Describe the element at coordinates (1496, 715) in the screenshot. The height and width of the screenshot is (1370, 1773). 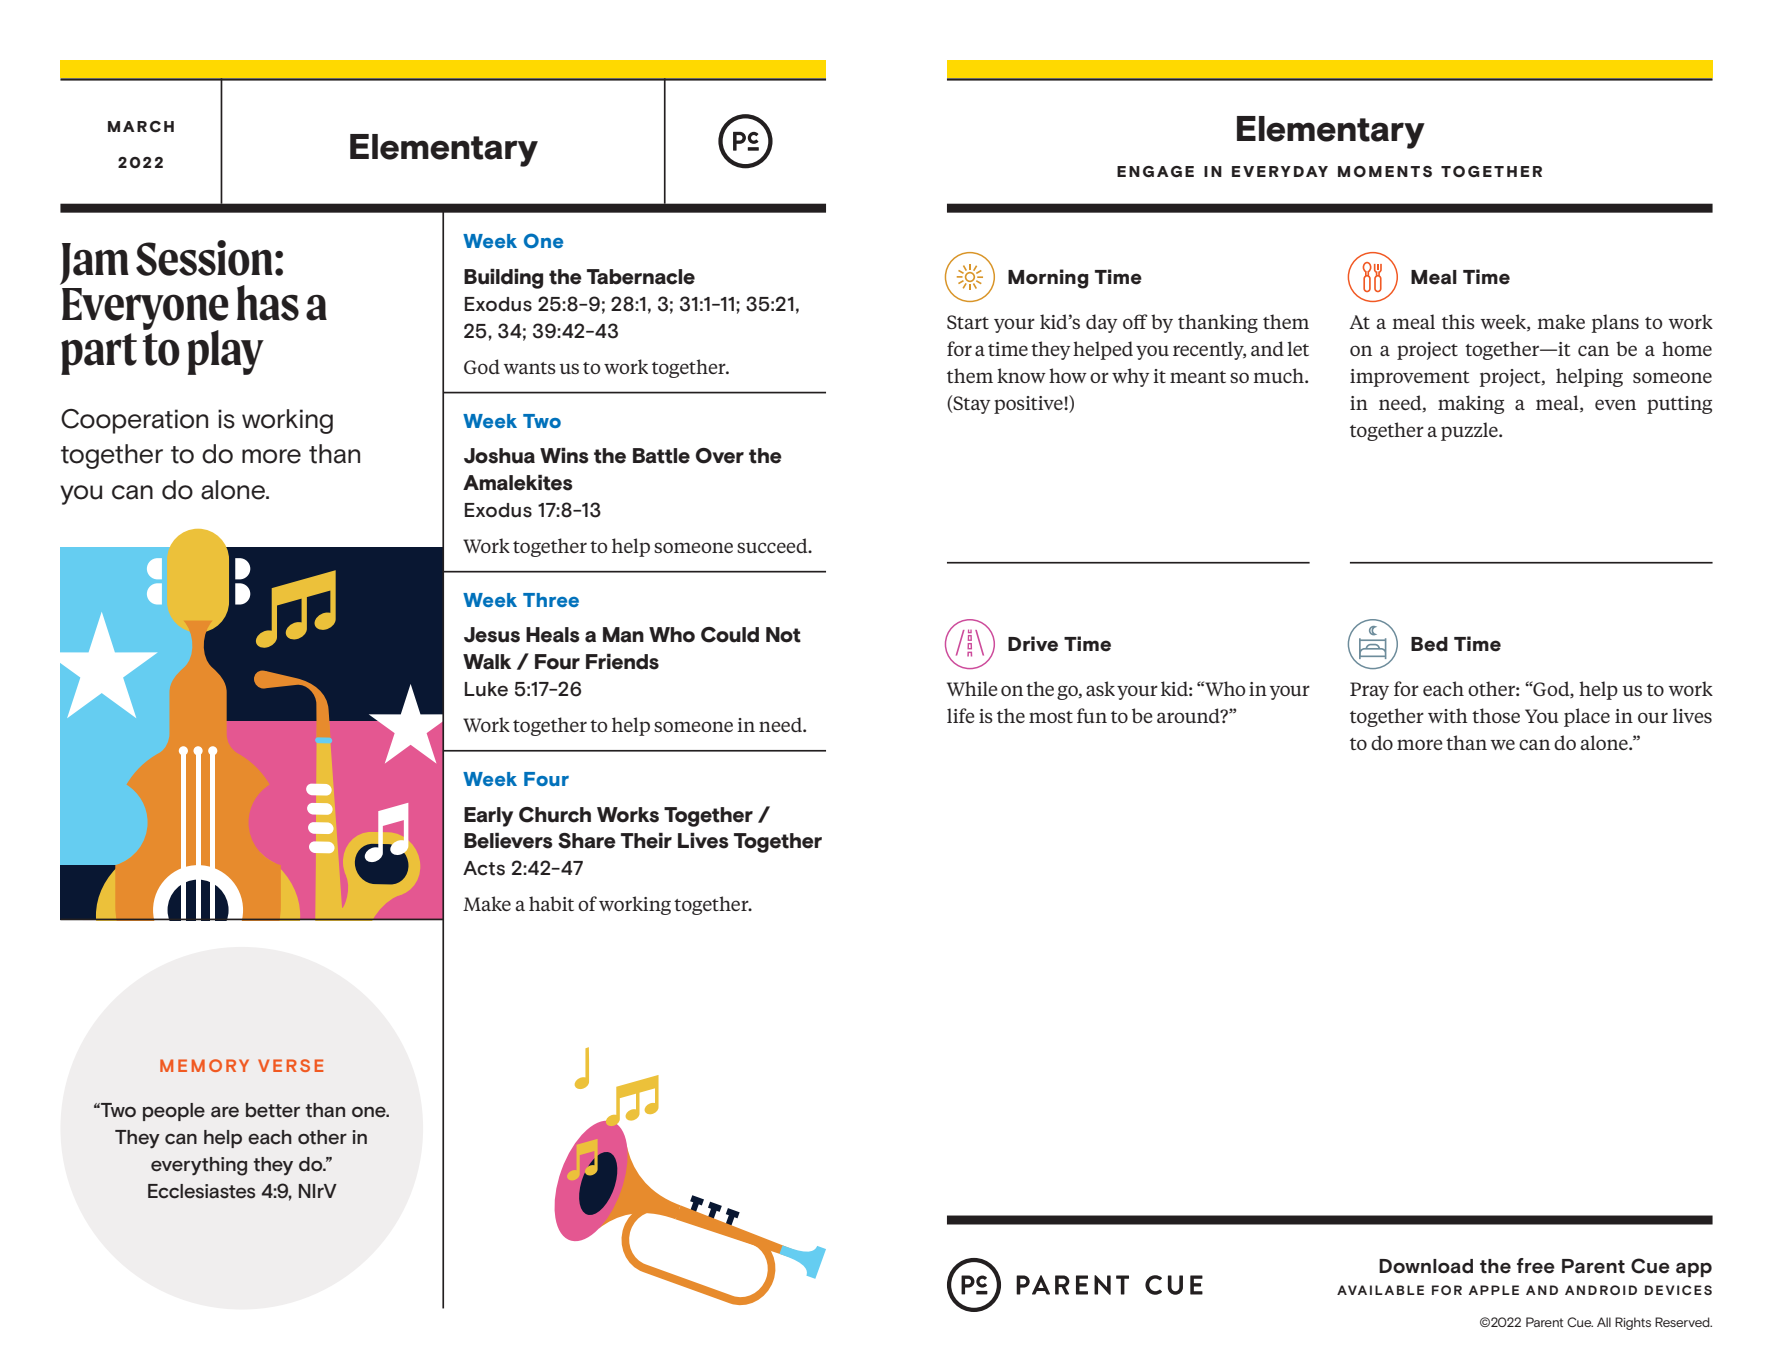
I see `those` at that location.
